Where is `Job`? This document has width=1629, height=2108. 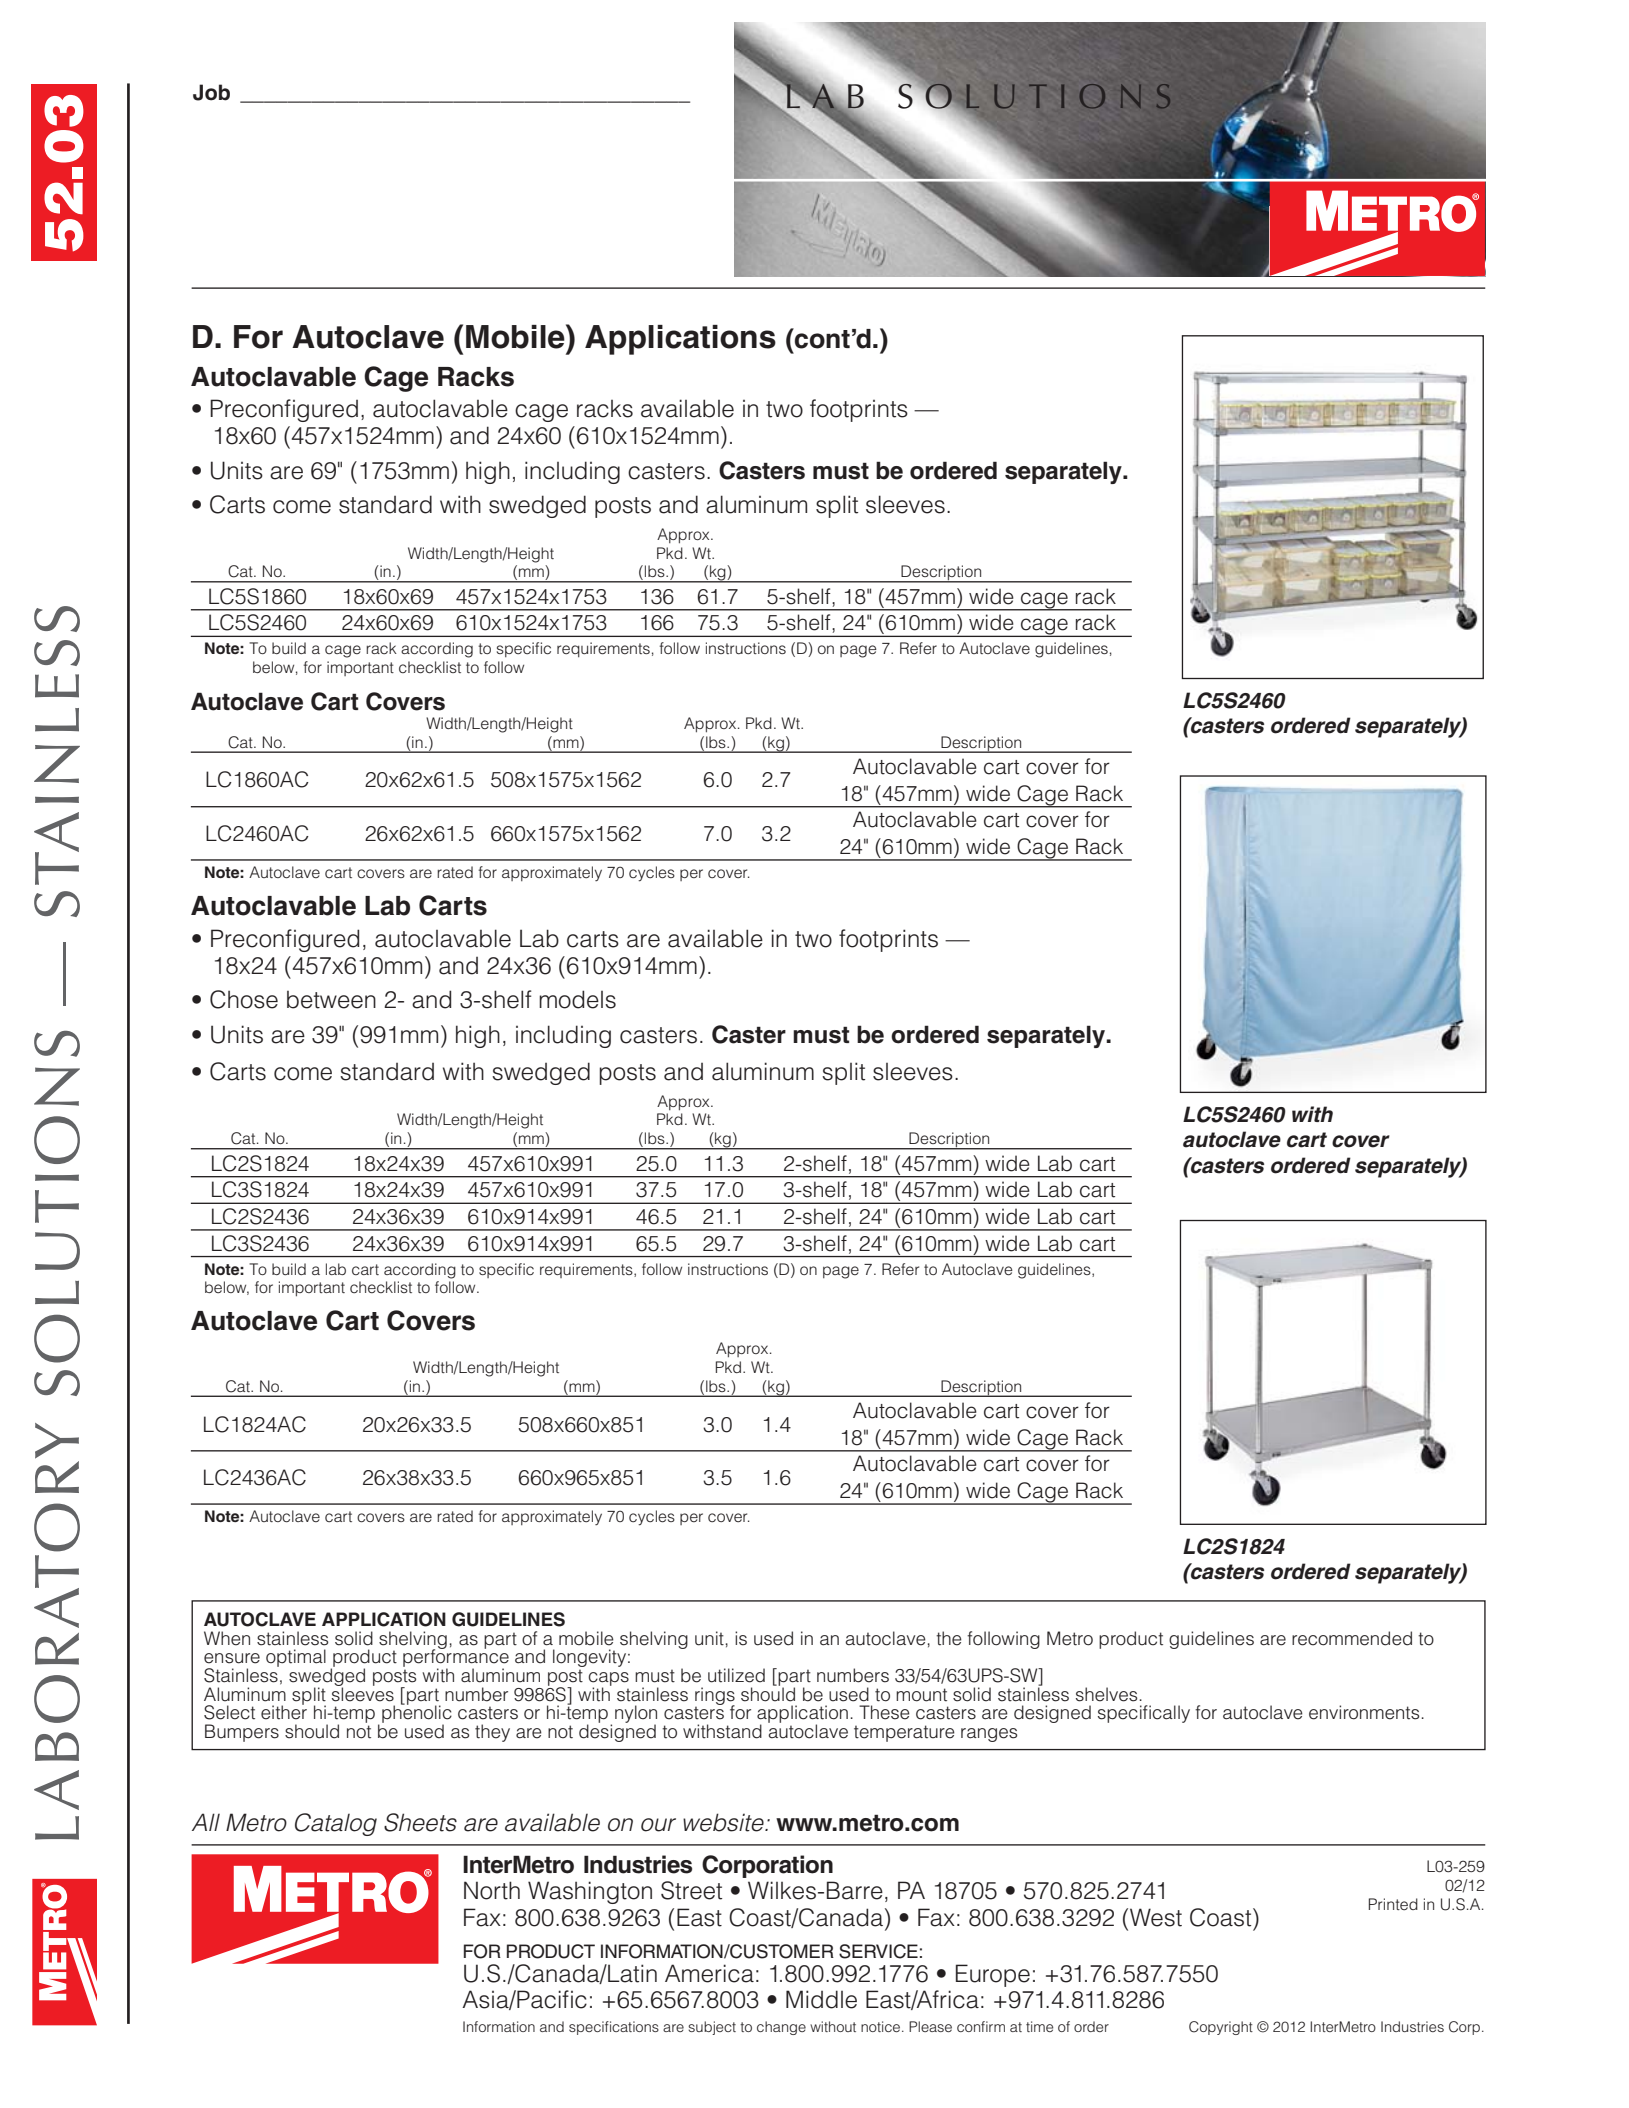 Job is located at coordinates (211, 92).
